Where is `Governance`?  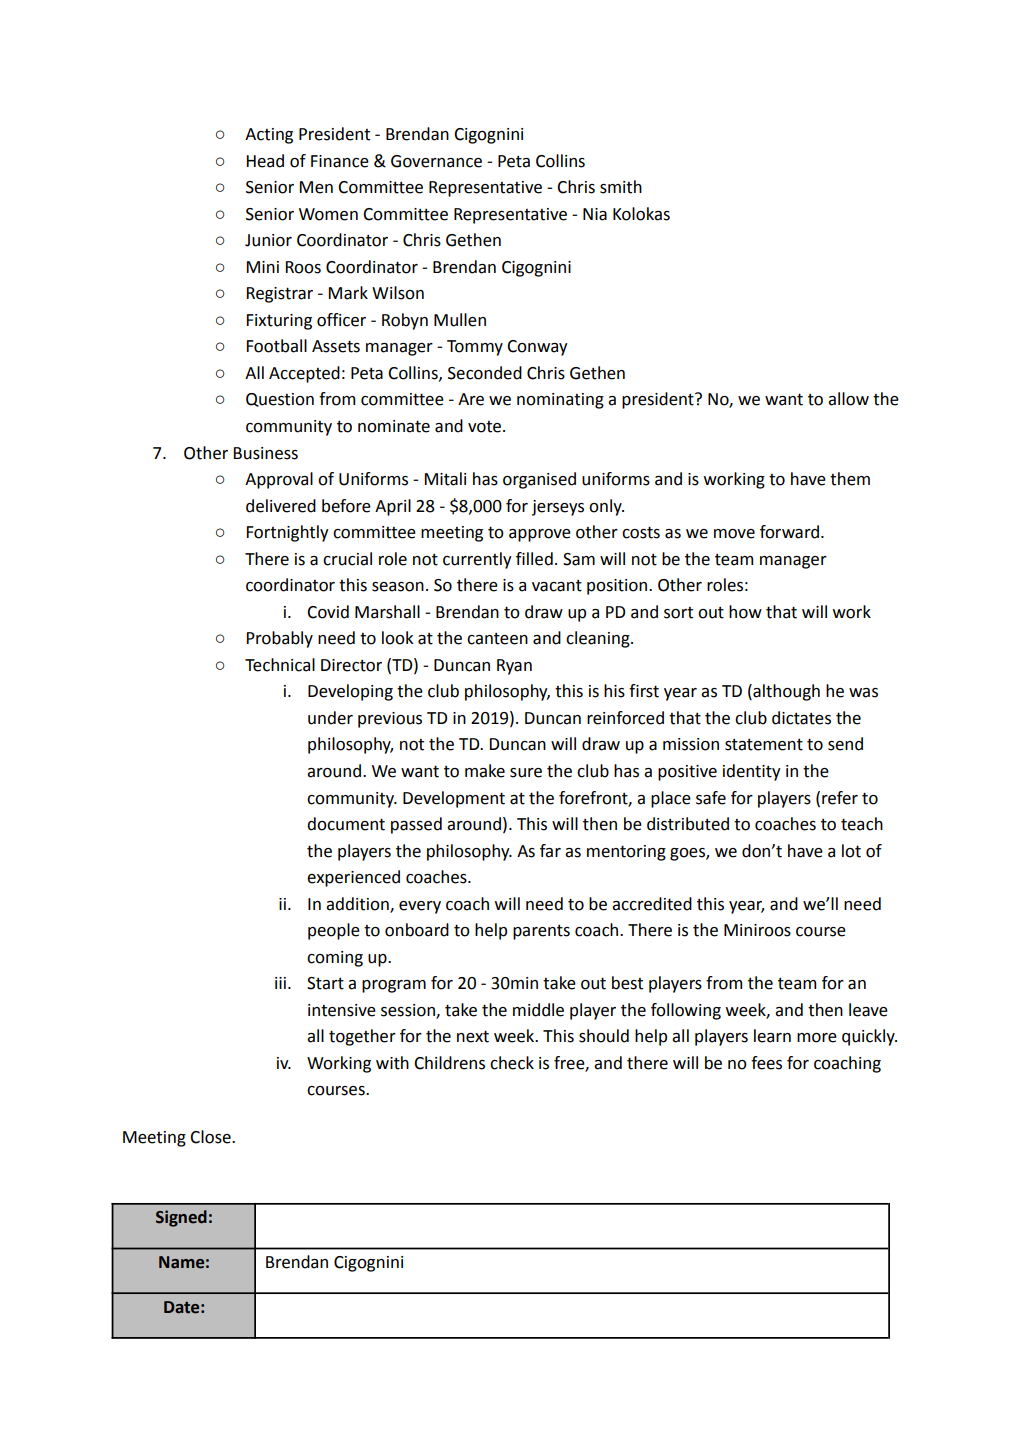 Governance is located at coordinates (436, 161).
